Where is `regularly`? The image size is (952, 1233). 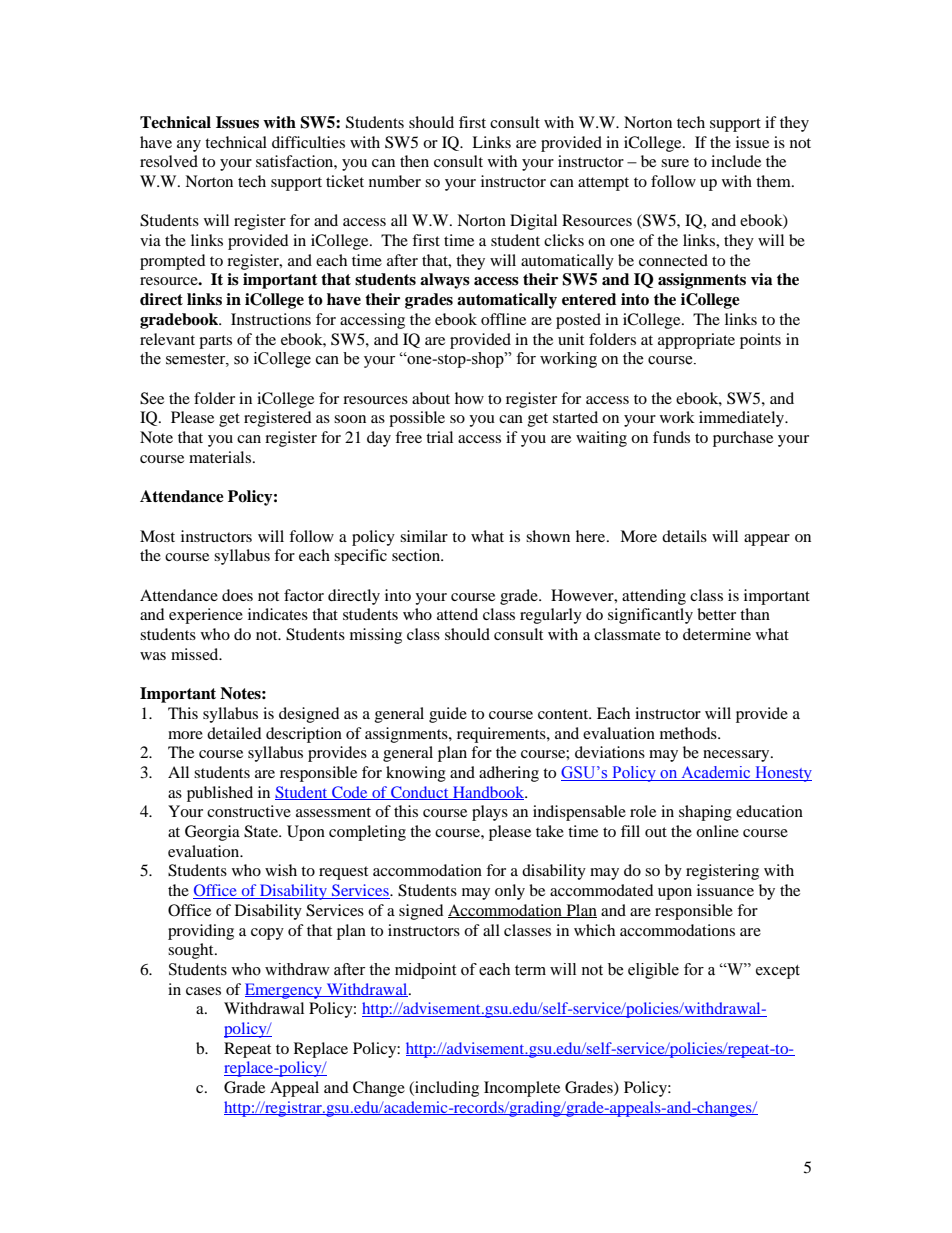
regularly is located at coordinates (551, 616).
